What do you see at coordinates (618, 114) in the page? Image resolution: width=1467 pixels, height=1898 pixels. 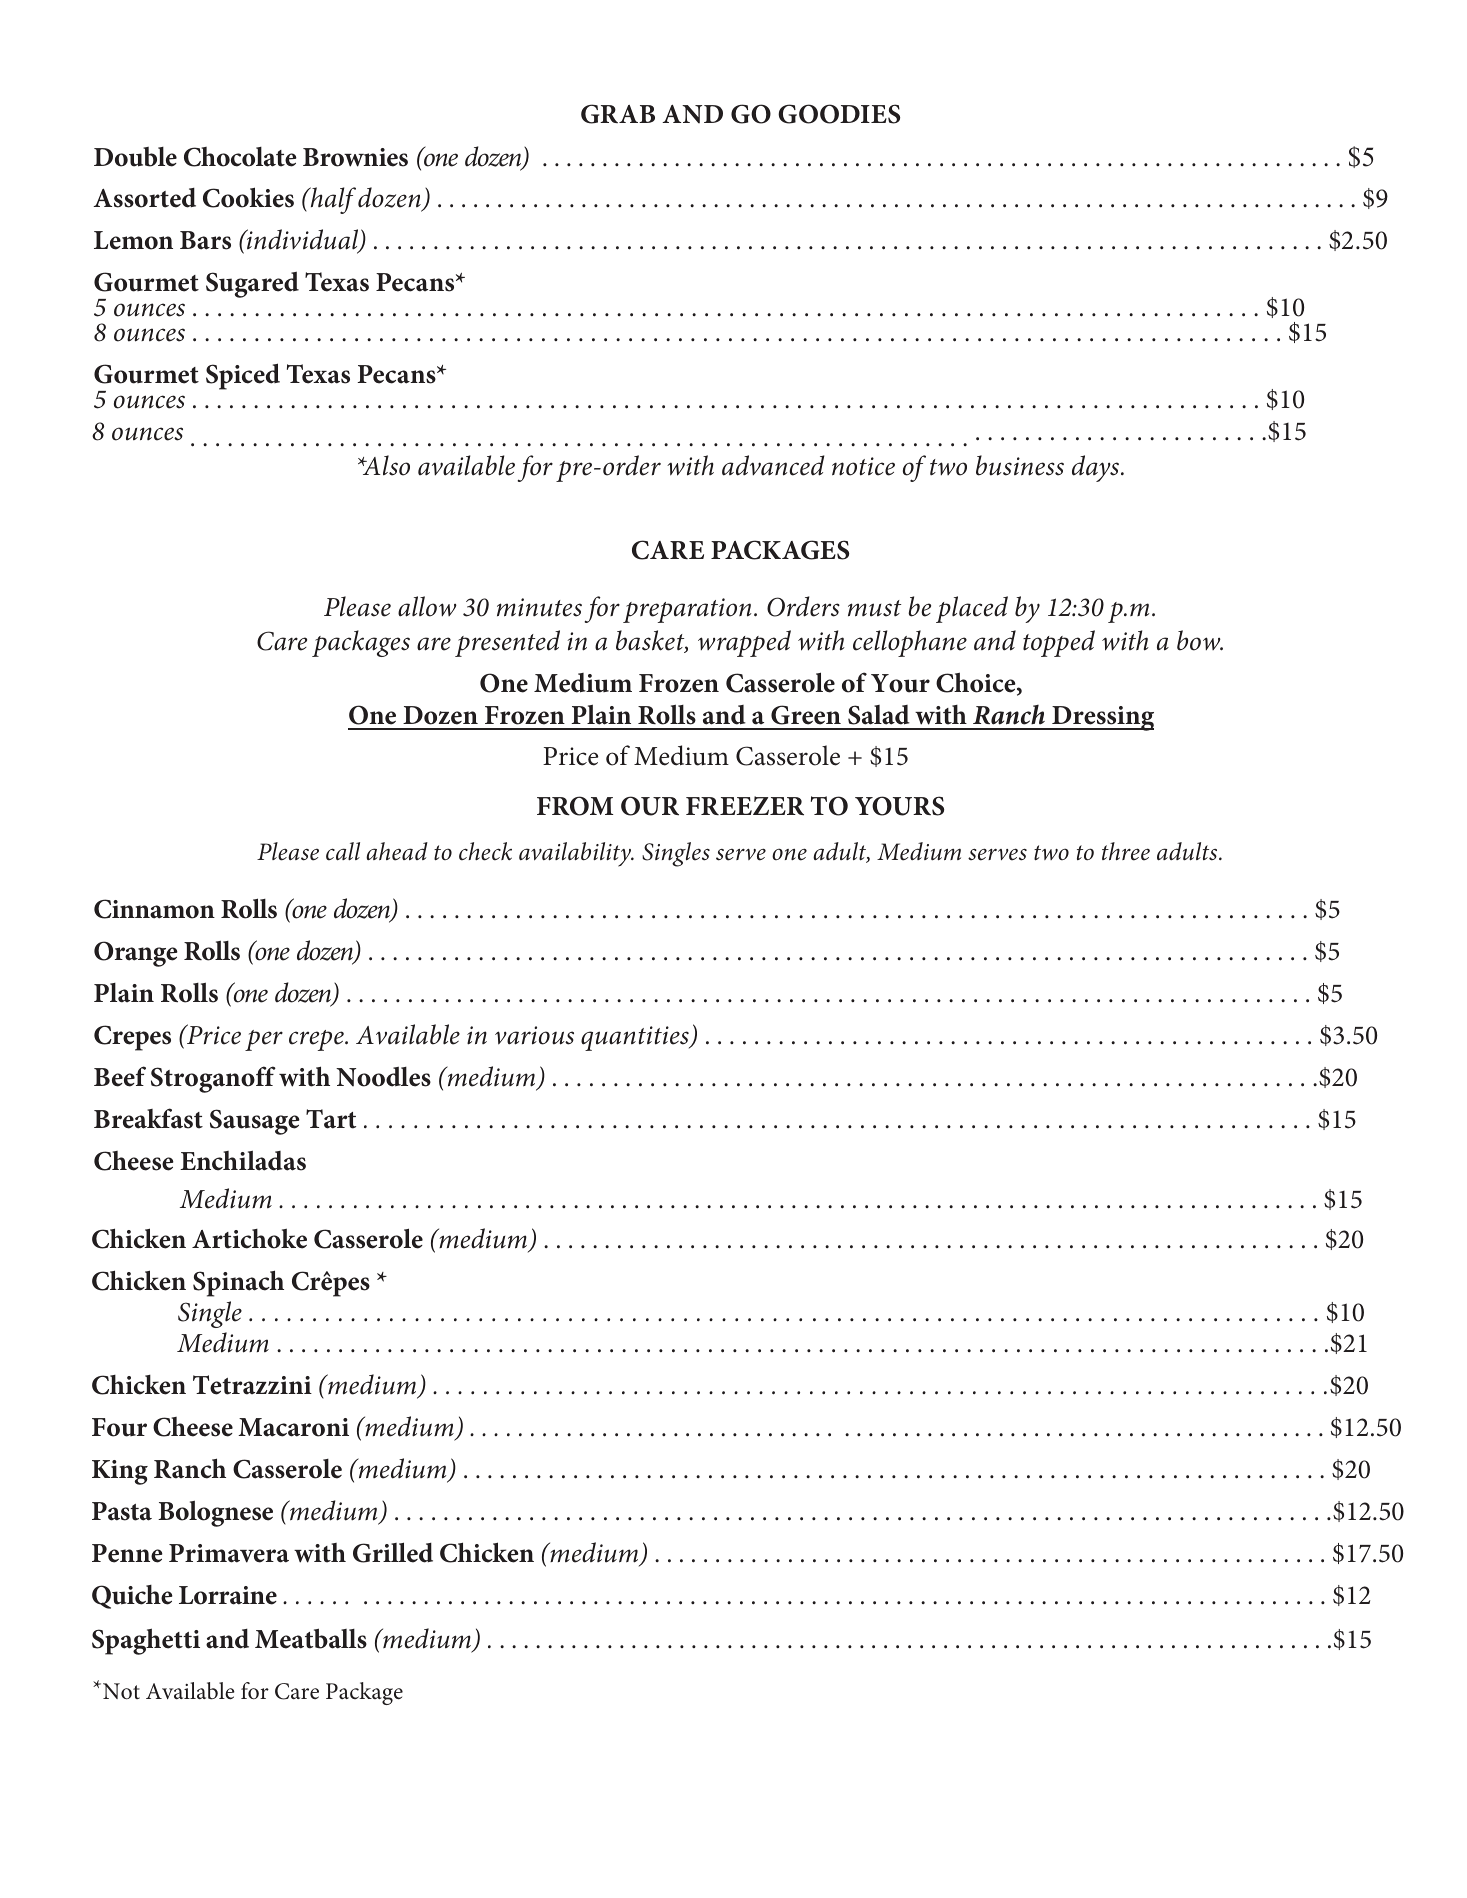 I see `GRAB` at bounding box center [618, 114].
